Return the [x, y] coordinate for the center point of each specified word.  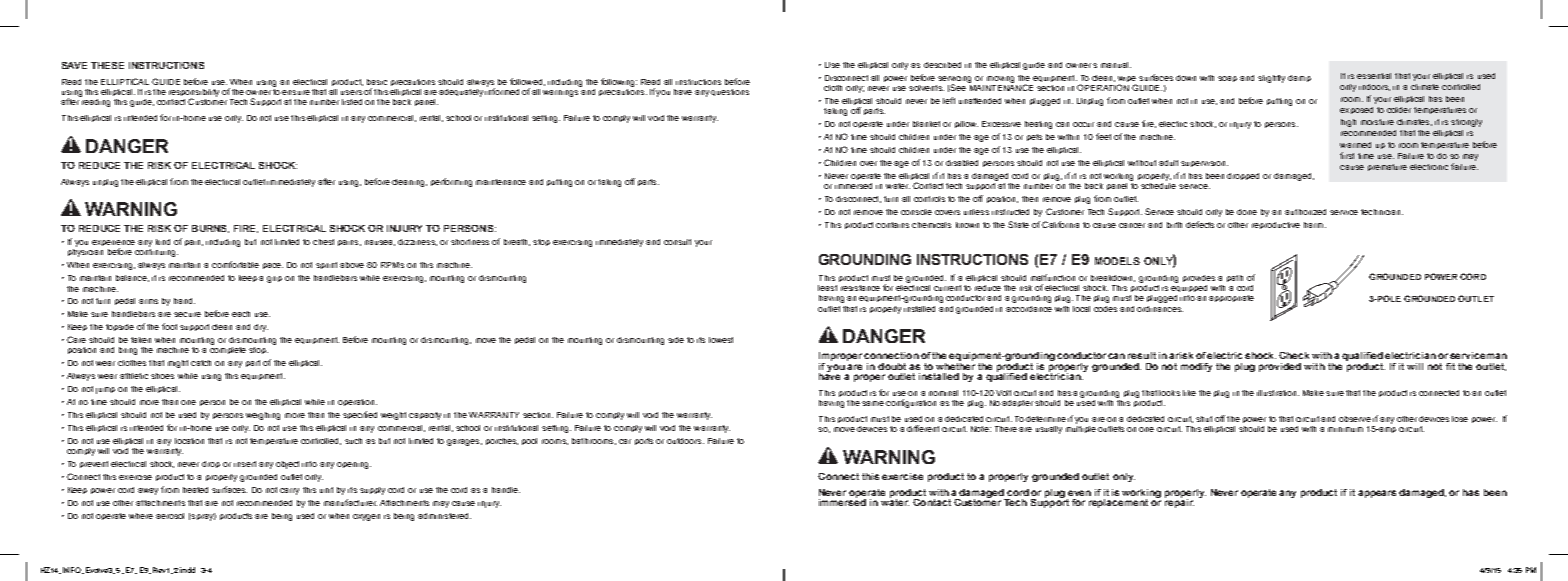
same [873, 403]
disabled [962, 163]
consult [677, 242]
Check [1294, 355]
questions [730, 92]
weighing [263, 416]
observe [1355, 419]
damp [1299, 78]
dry [261, 328]
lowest [721, 340]
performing [451, 182]
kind [163, 242]
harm [1315, 225]
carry [289, 491]
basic [377, 82]
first [1347, 155]
